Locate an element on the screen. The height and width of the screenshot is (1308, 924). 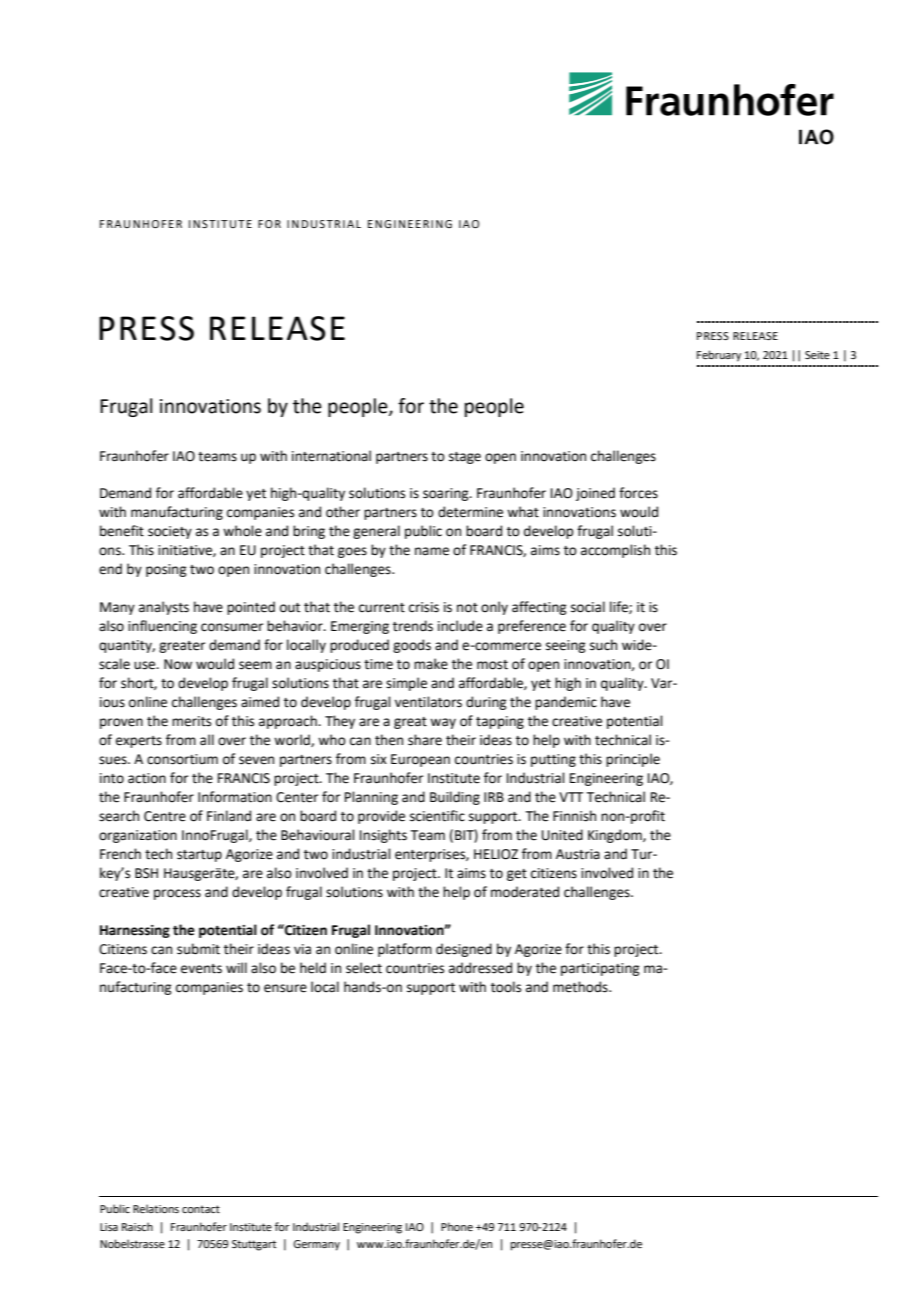
Building is located at coordinates (455, 798).
